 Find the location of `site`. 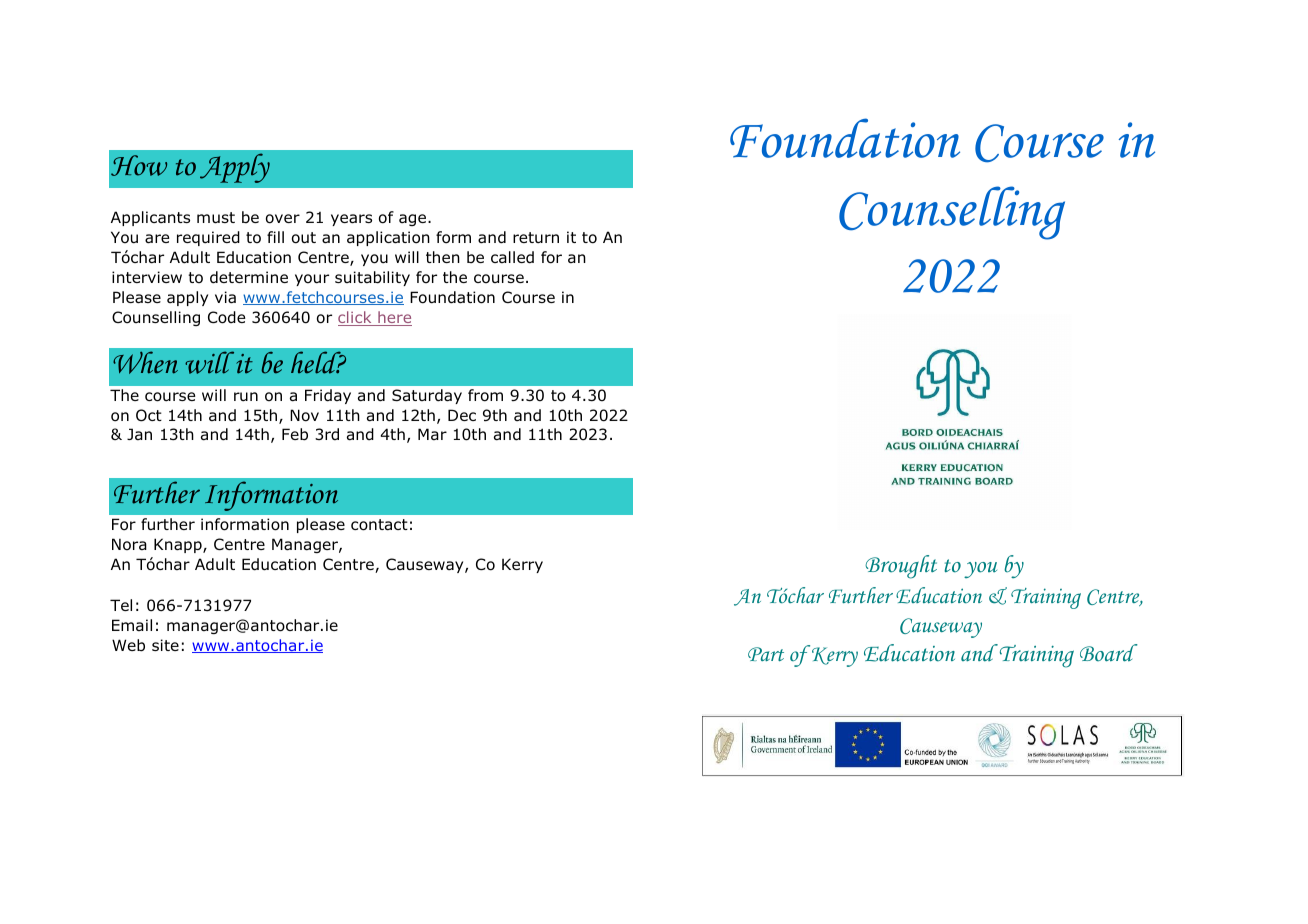

site is located at coordinates (165, 645).
